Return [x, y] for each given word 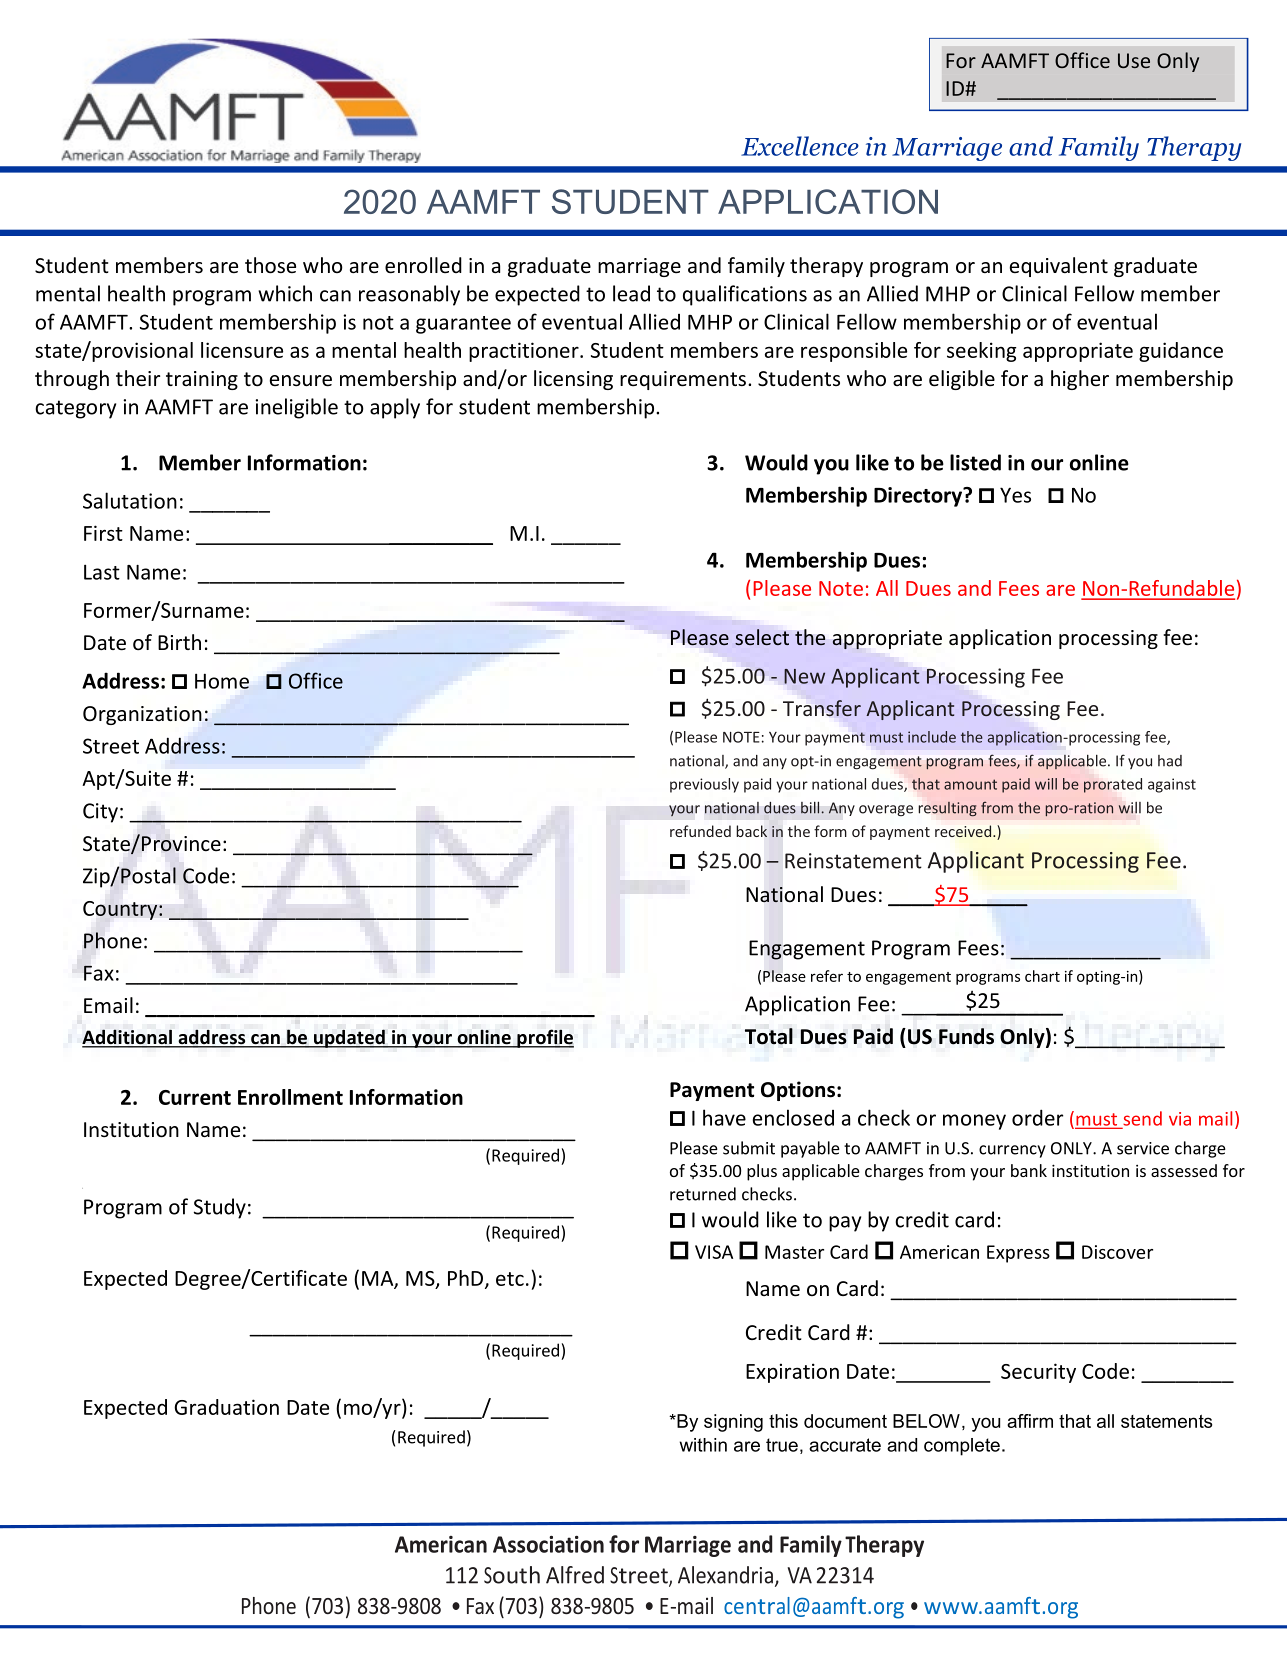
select [762, 637]
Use [1134, 60]
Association [548, 1544]
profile [544, 1038]
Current [195, 1097]
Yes [1015, 495]
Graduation [226, 1407]
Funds [966, 1036]
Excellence [800, 146]
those [270, 265]
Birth [179, 642]
